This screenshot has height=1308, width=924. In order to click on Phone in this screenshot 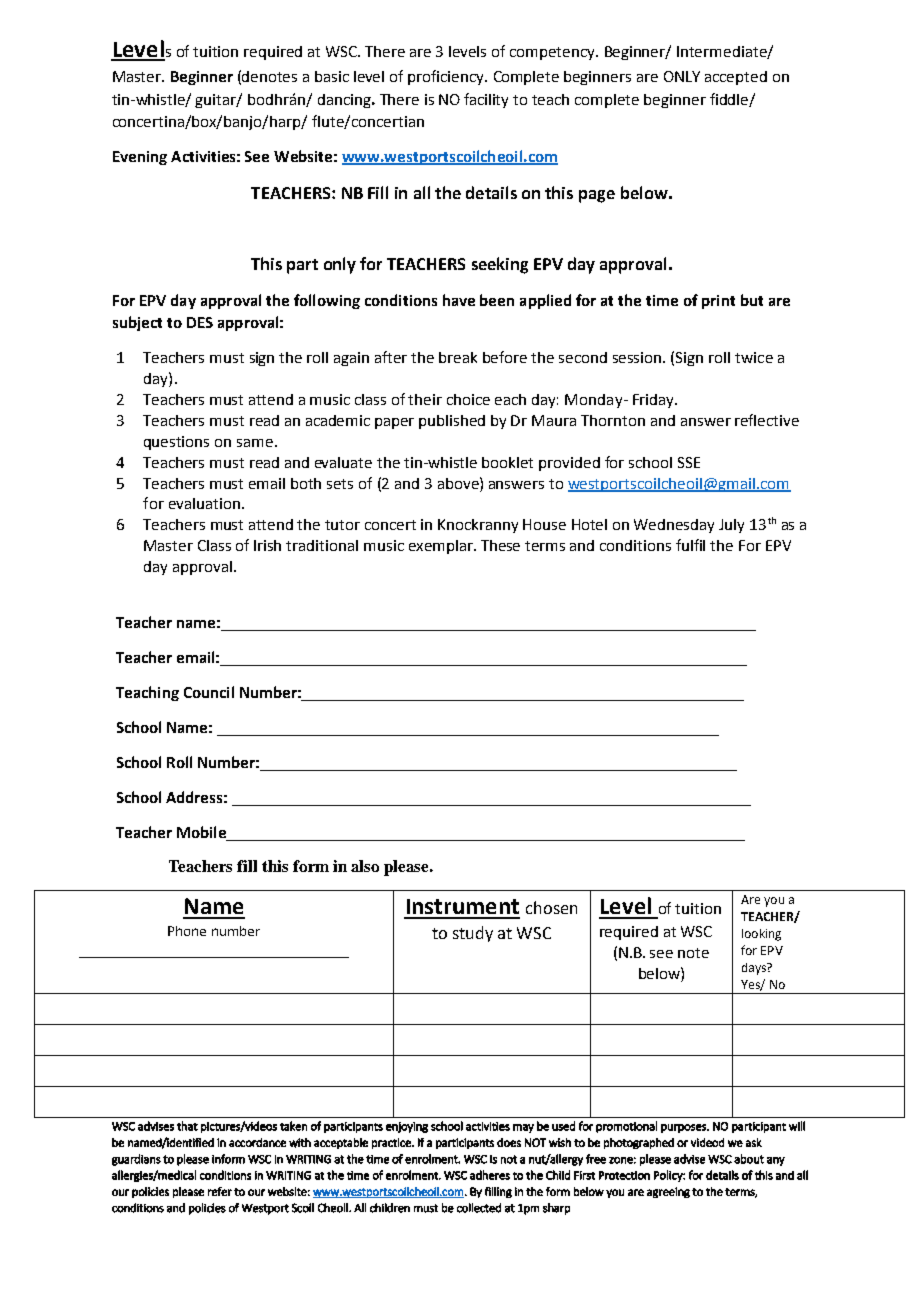, I will do `click(187, 931)`.
